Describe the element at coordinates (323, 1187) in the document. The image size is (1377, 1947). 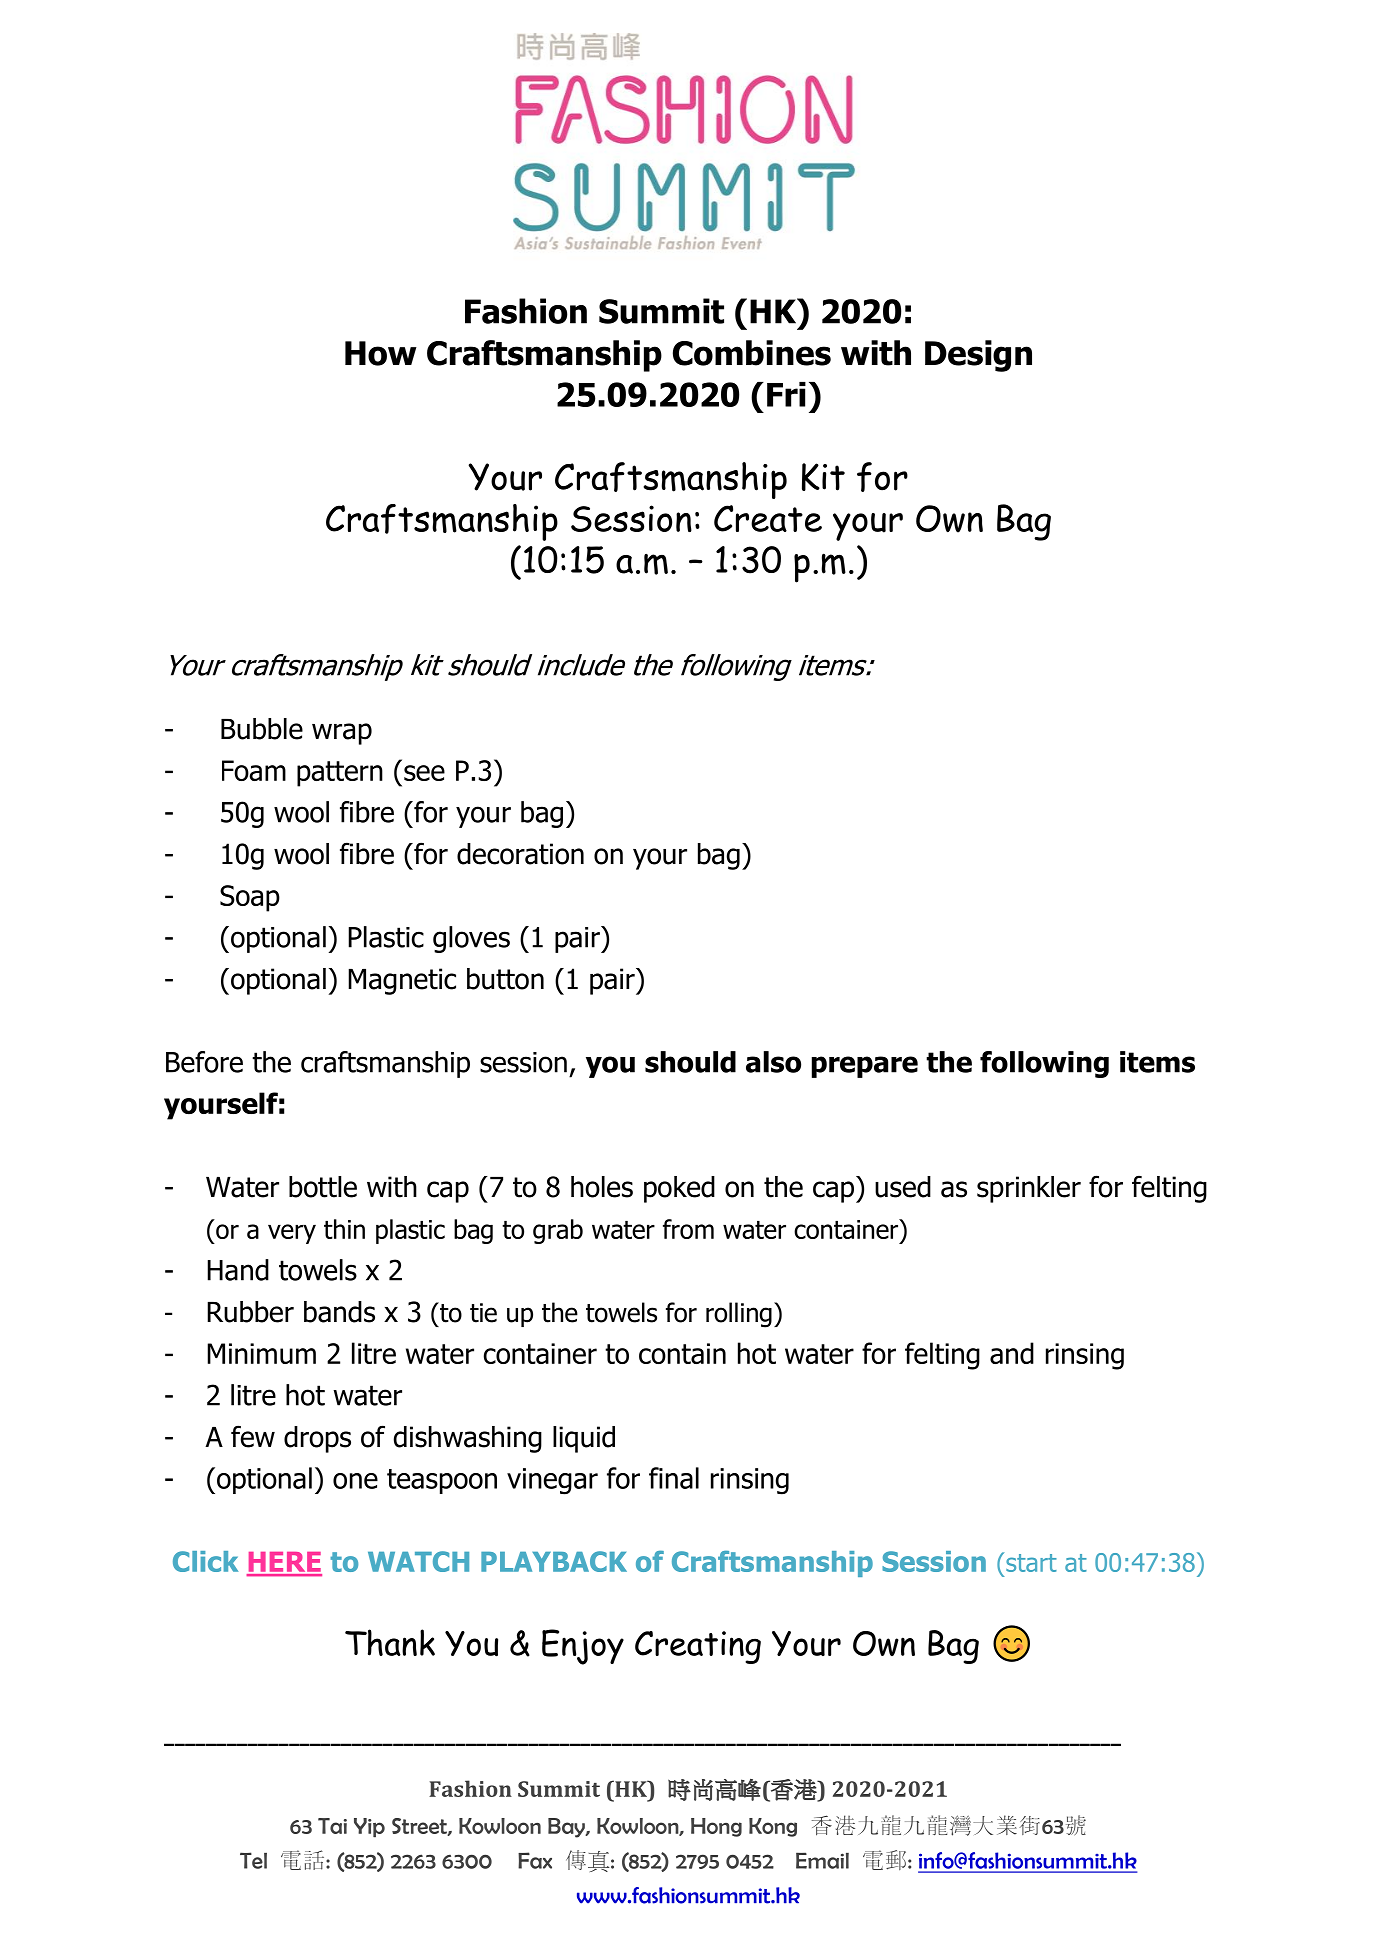
I see `bottle` at that location.
